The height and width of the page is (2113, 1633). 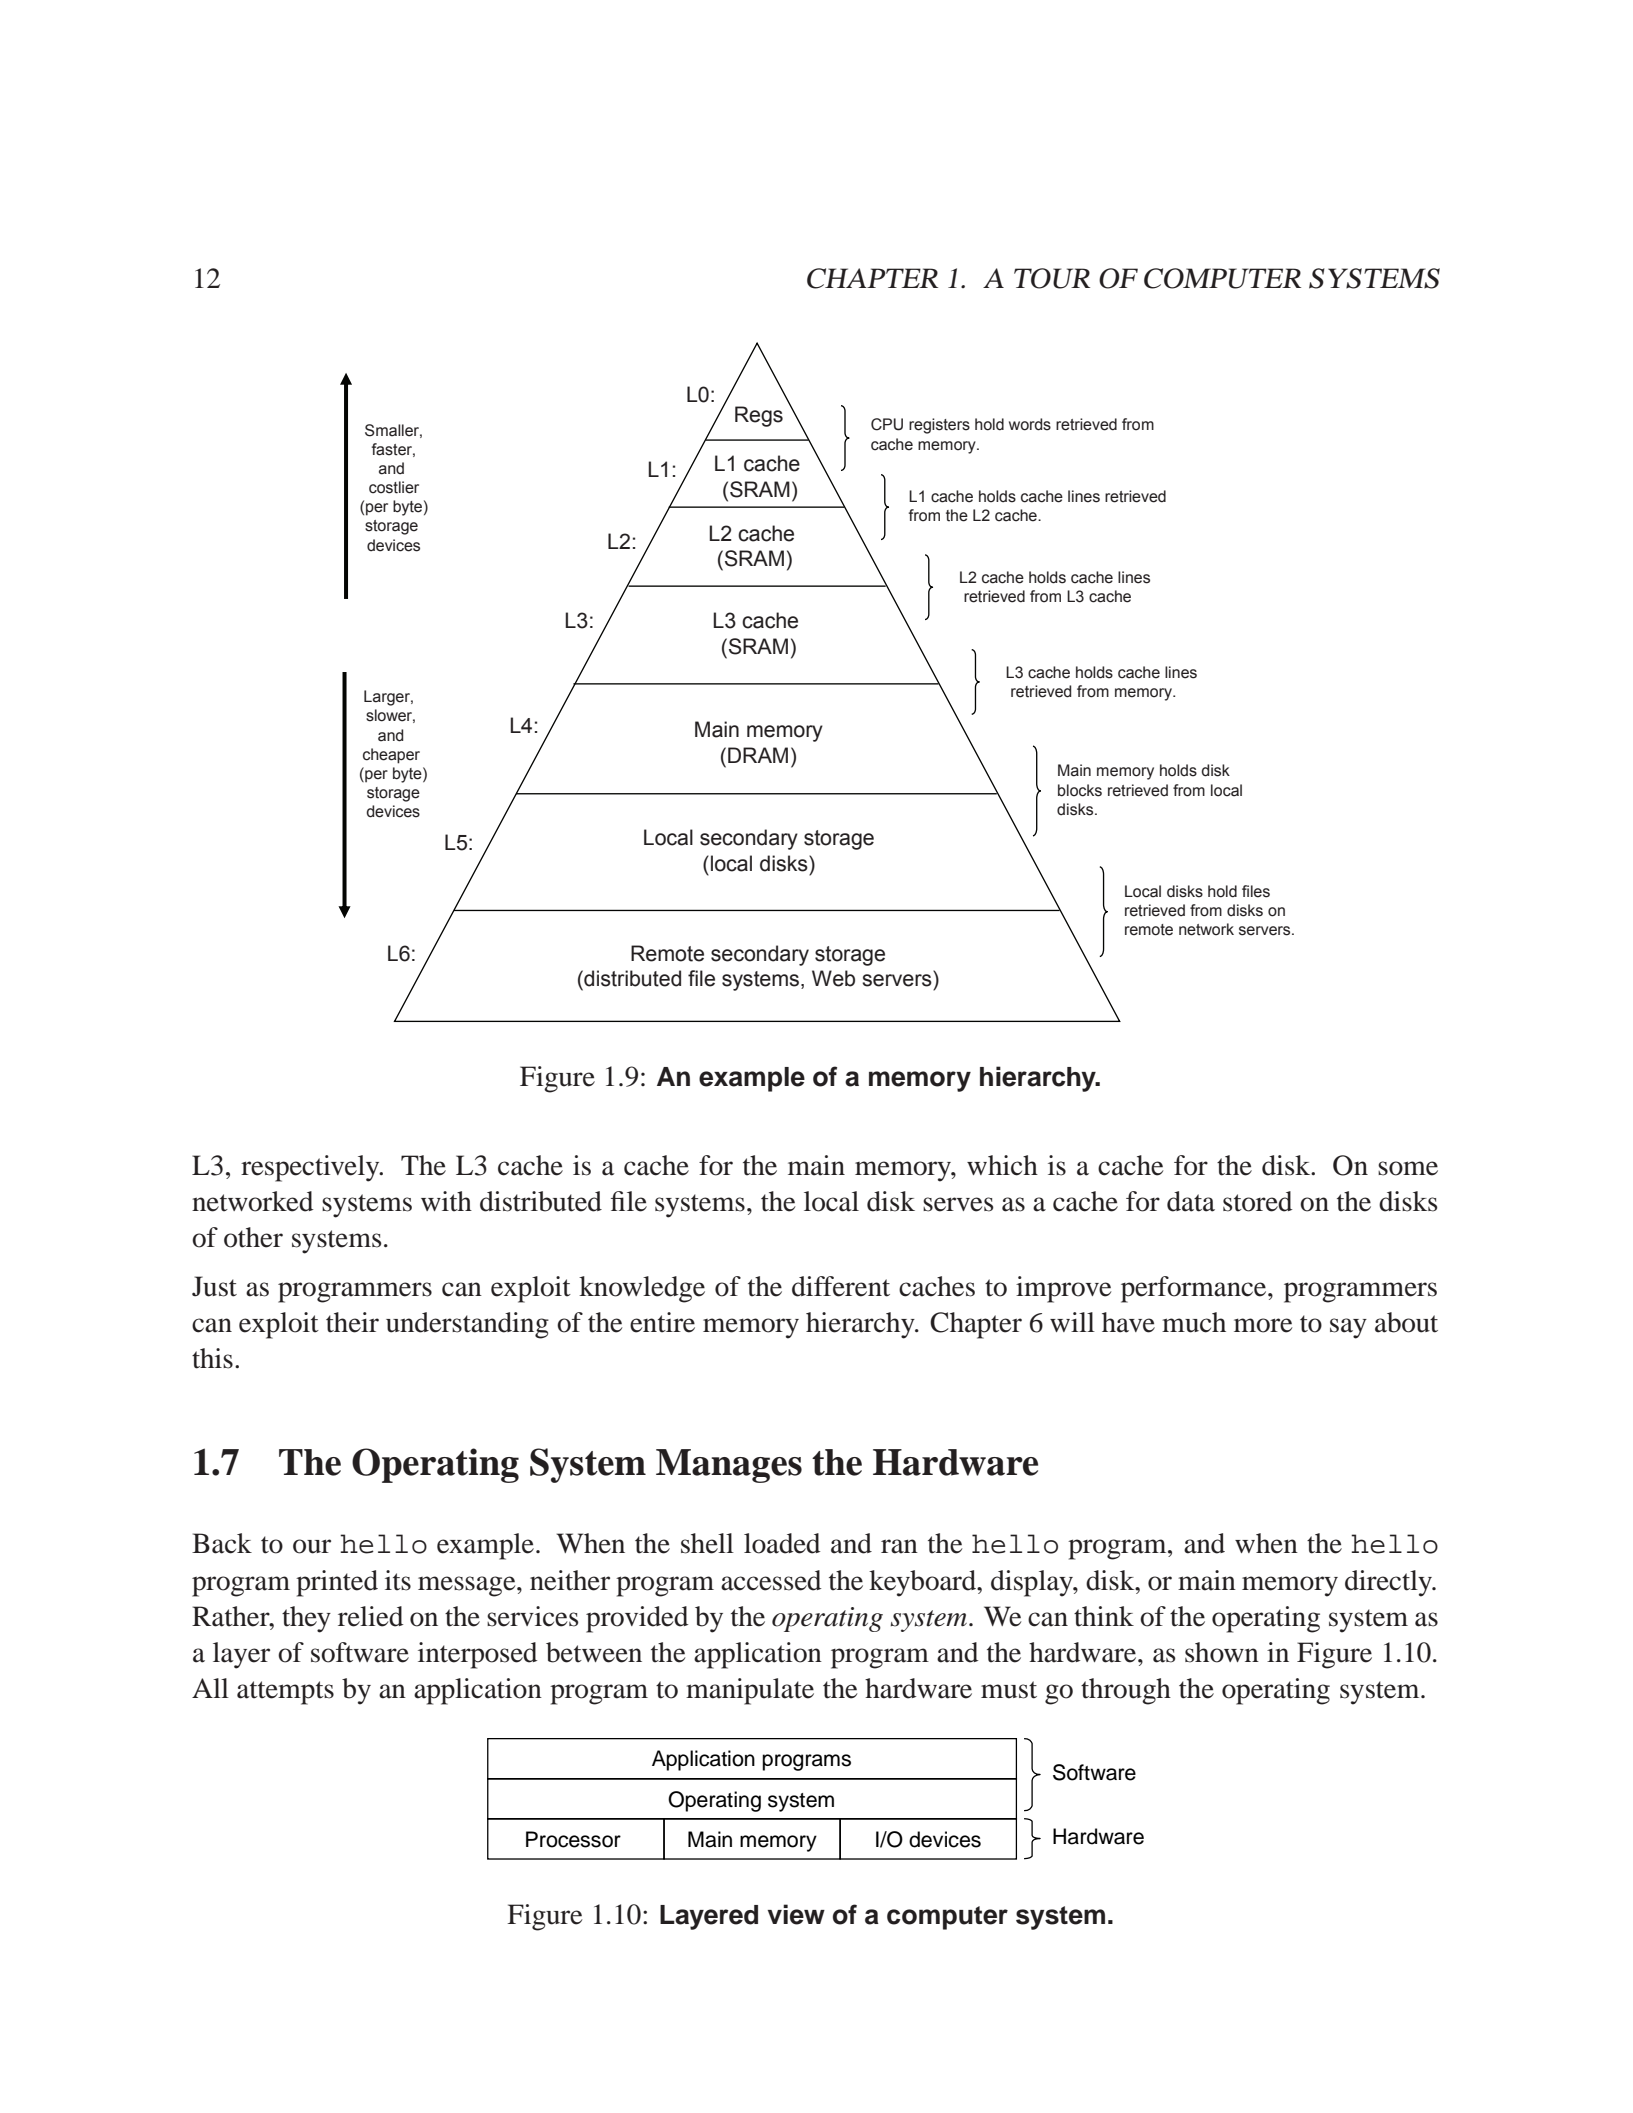 I want to click on respectively, so click(x=311, y=1168).
